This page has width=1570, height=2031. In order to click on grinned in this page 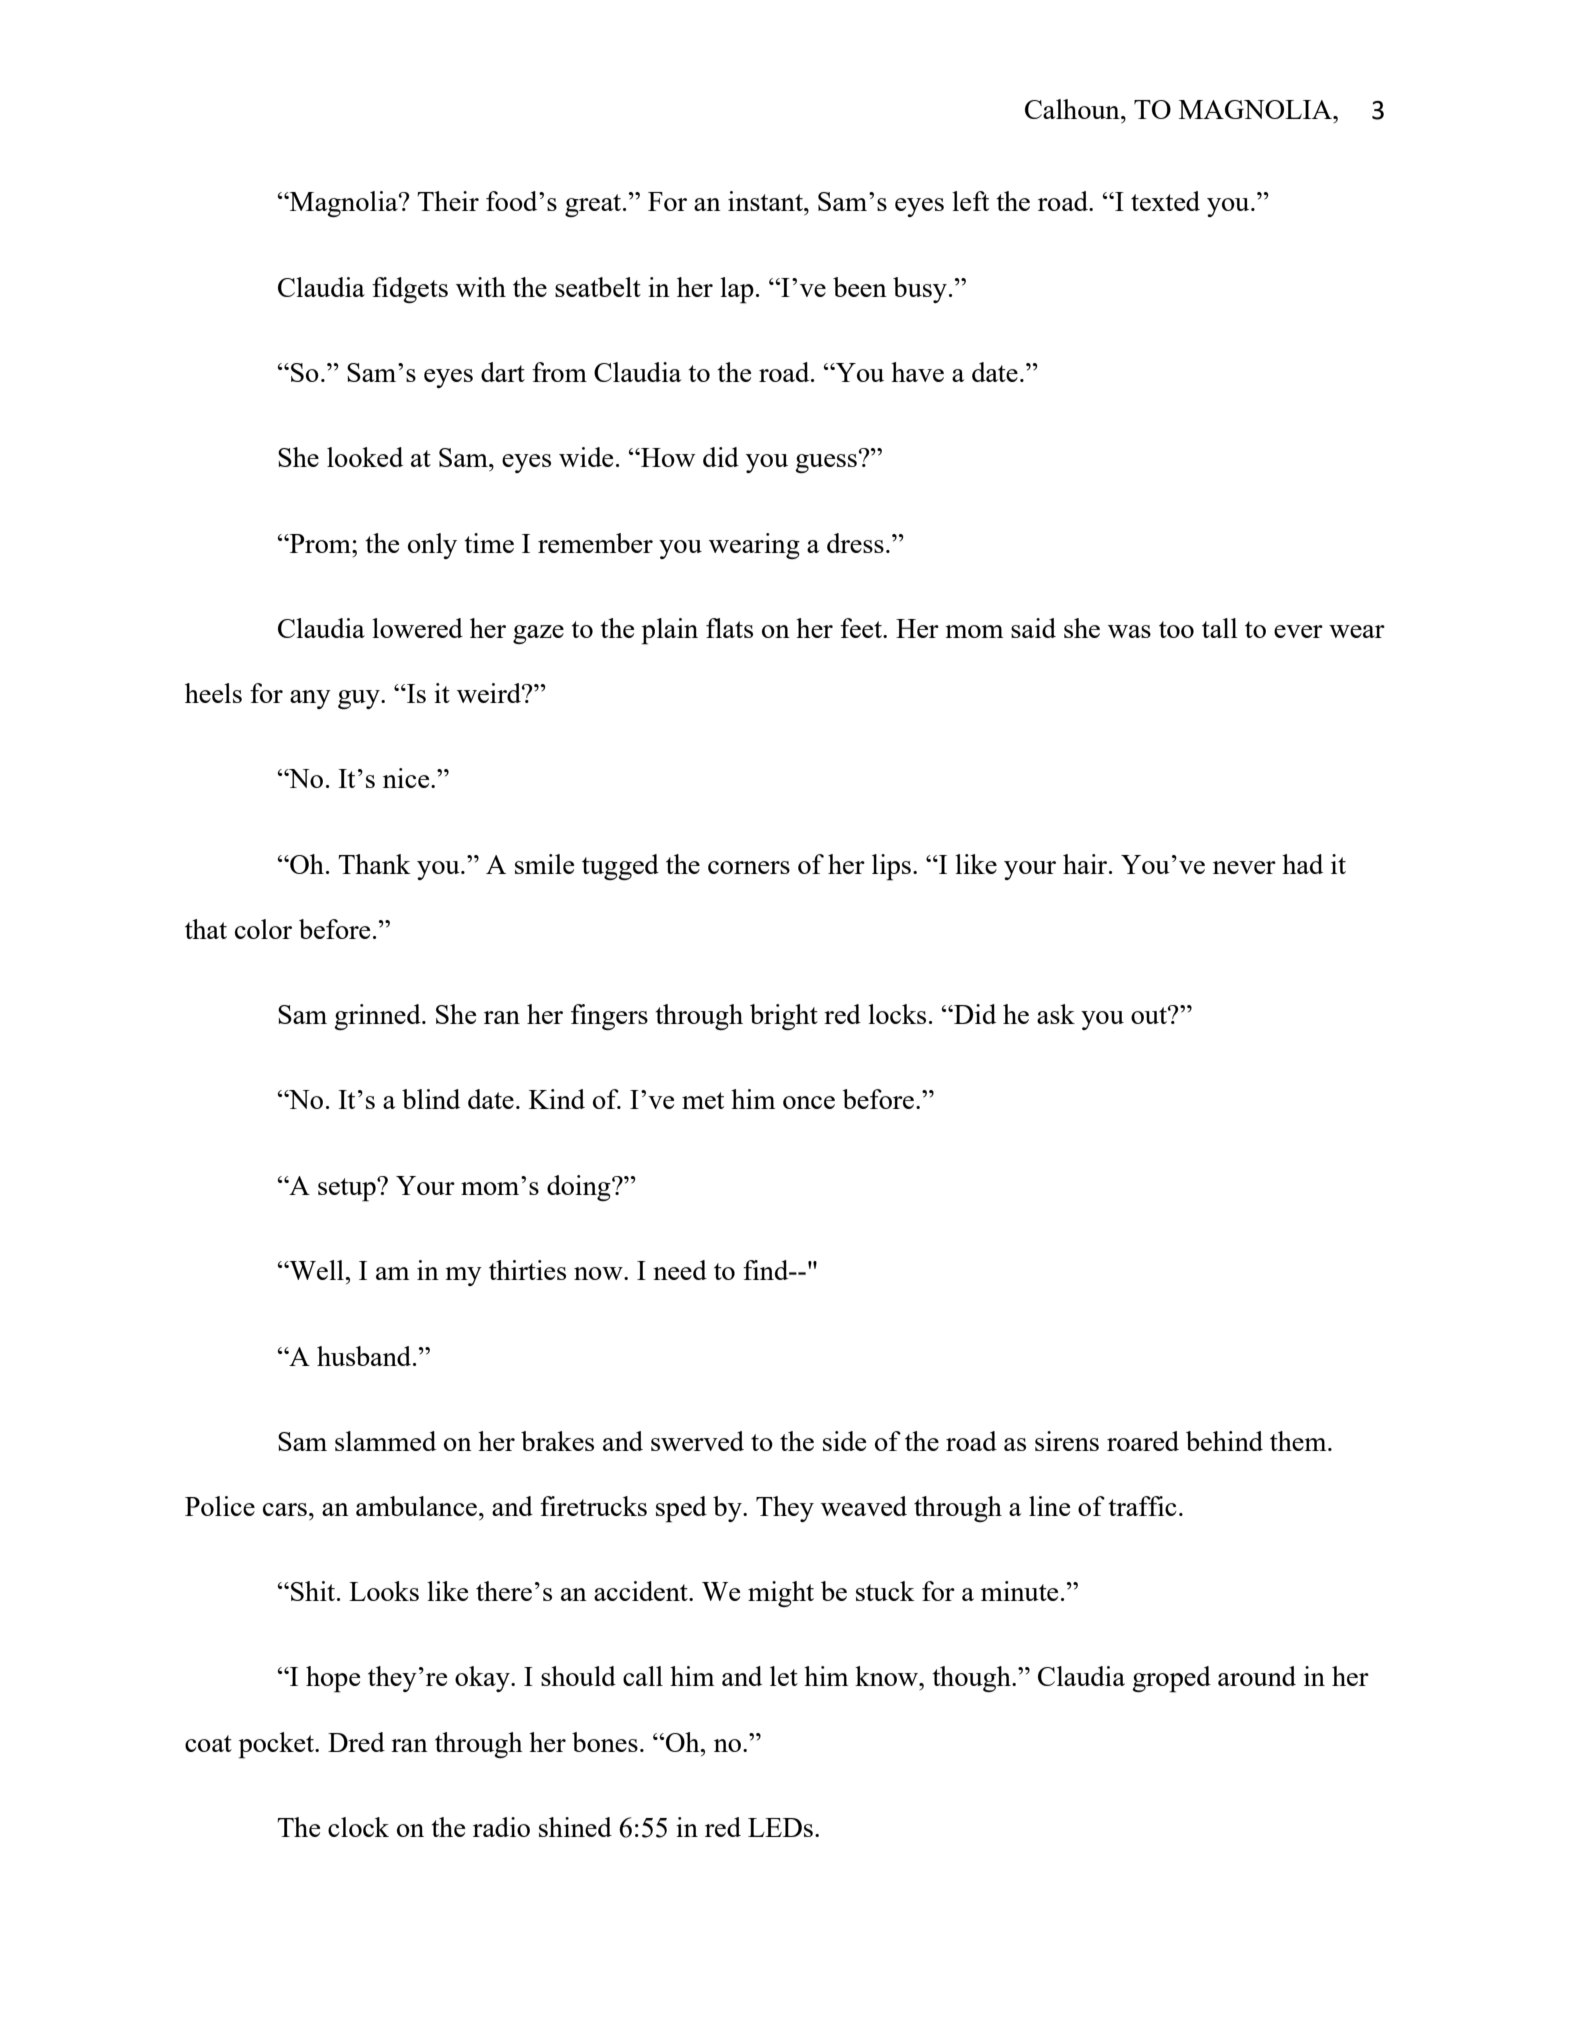, I will do `click(378, 1017)`.
